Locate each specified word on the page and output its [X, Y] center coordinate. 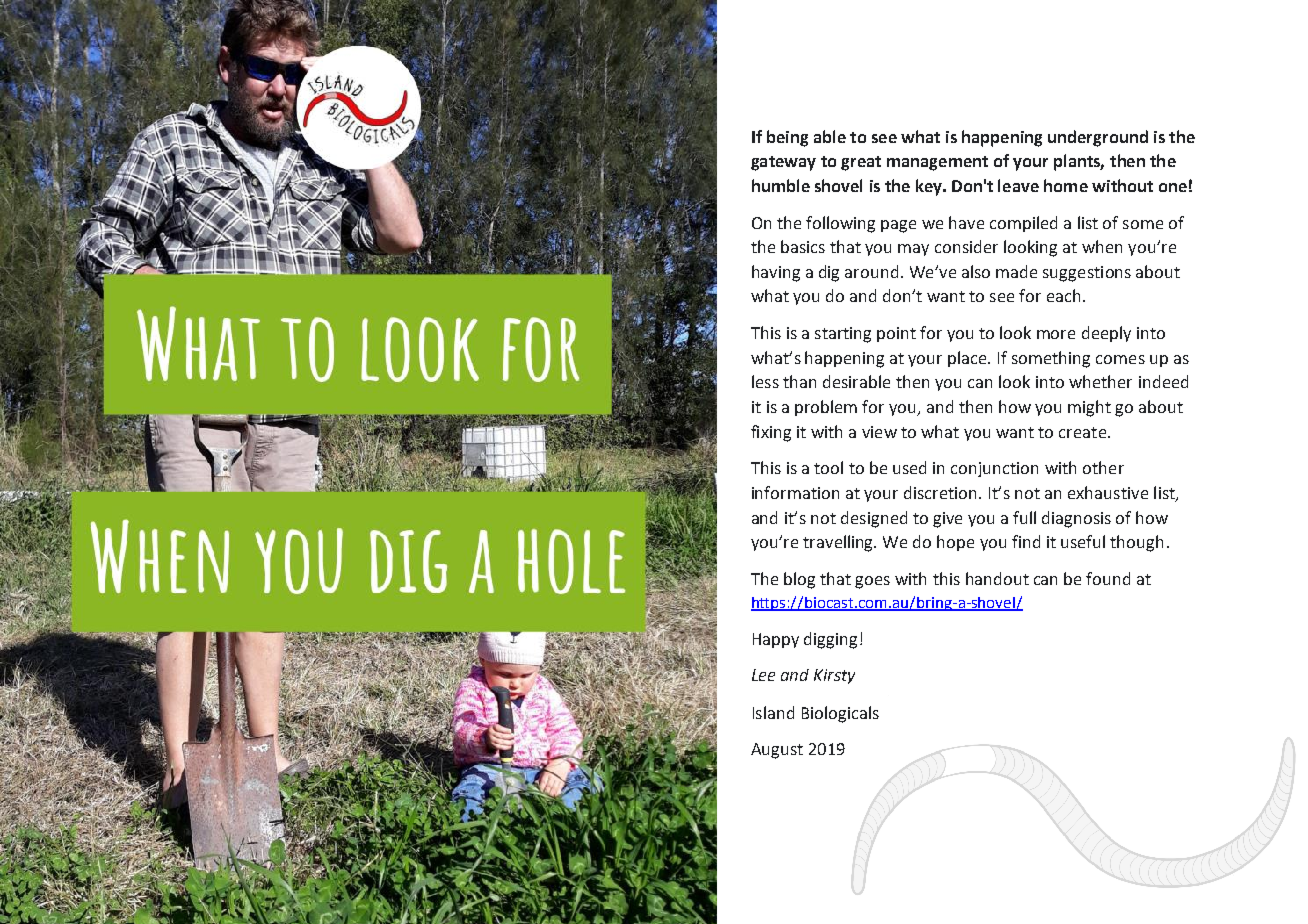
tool [828, 467]
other [1103, 467]
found [1108, 578]
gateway [783, 163]
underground [1098, 138]
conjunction [994, 469]
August [777, 751]
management [937, 163]
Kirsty [834, 676]
